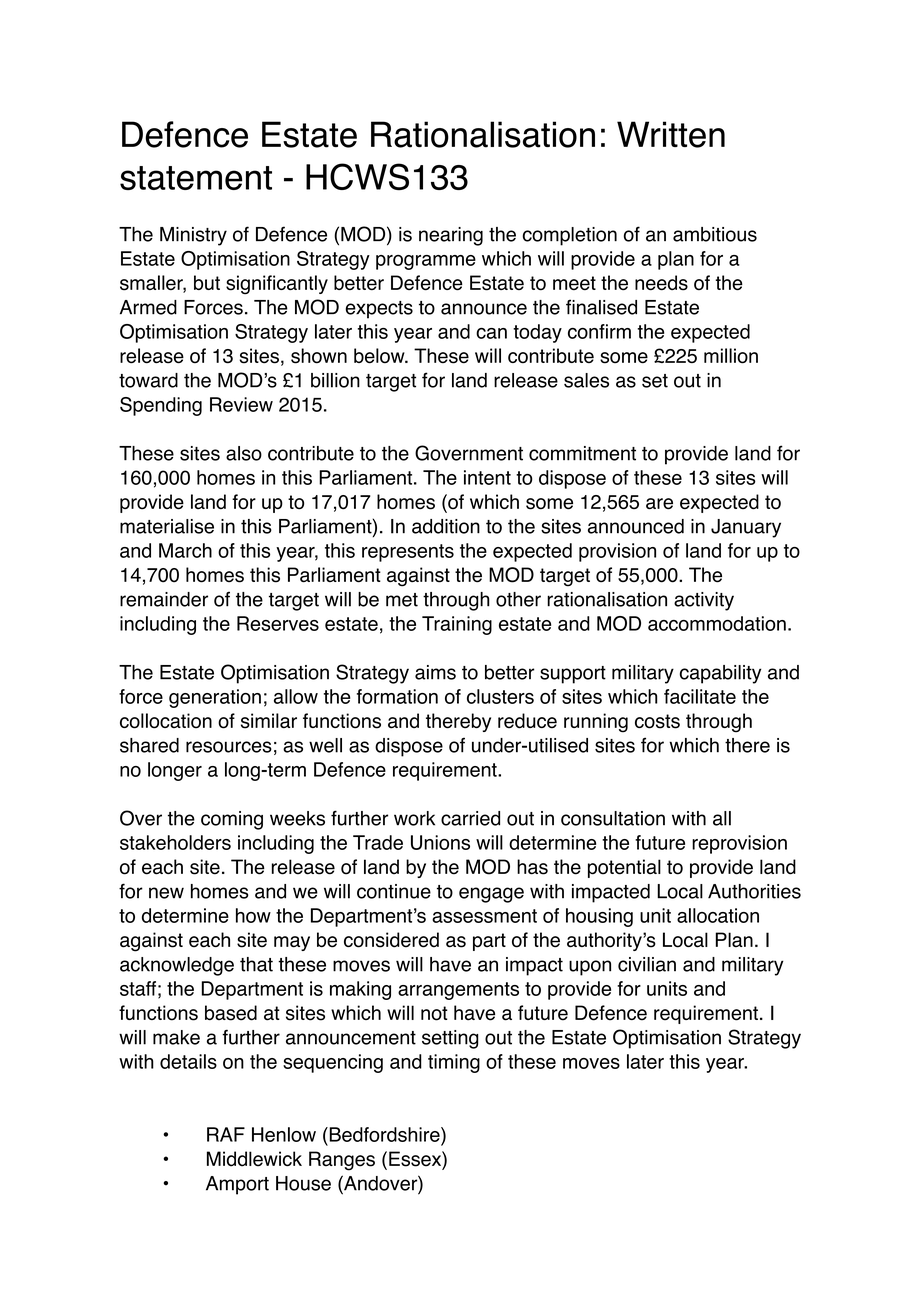  I want to click on RAF, so click(226, 1134).
